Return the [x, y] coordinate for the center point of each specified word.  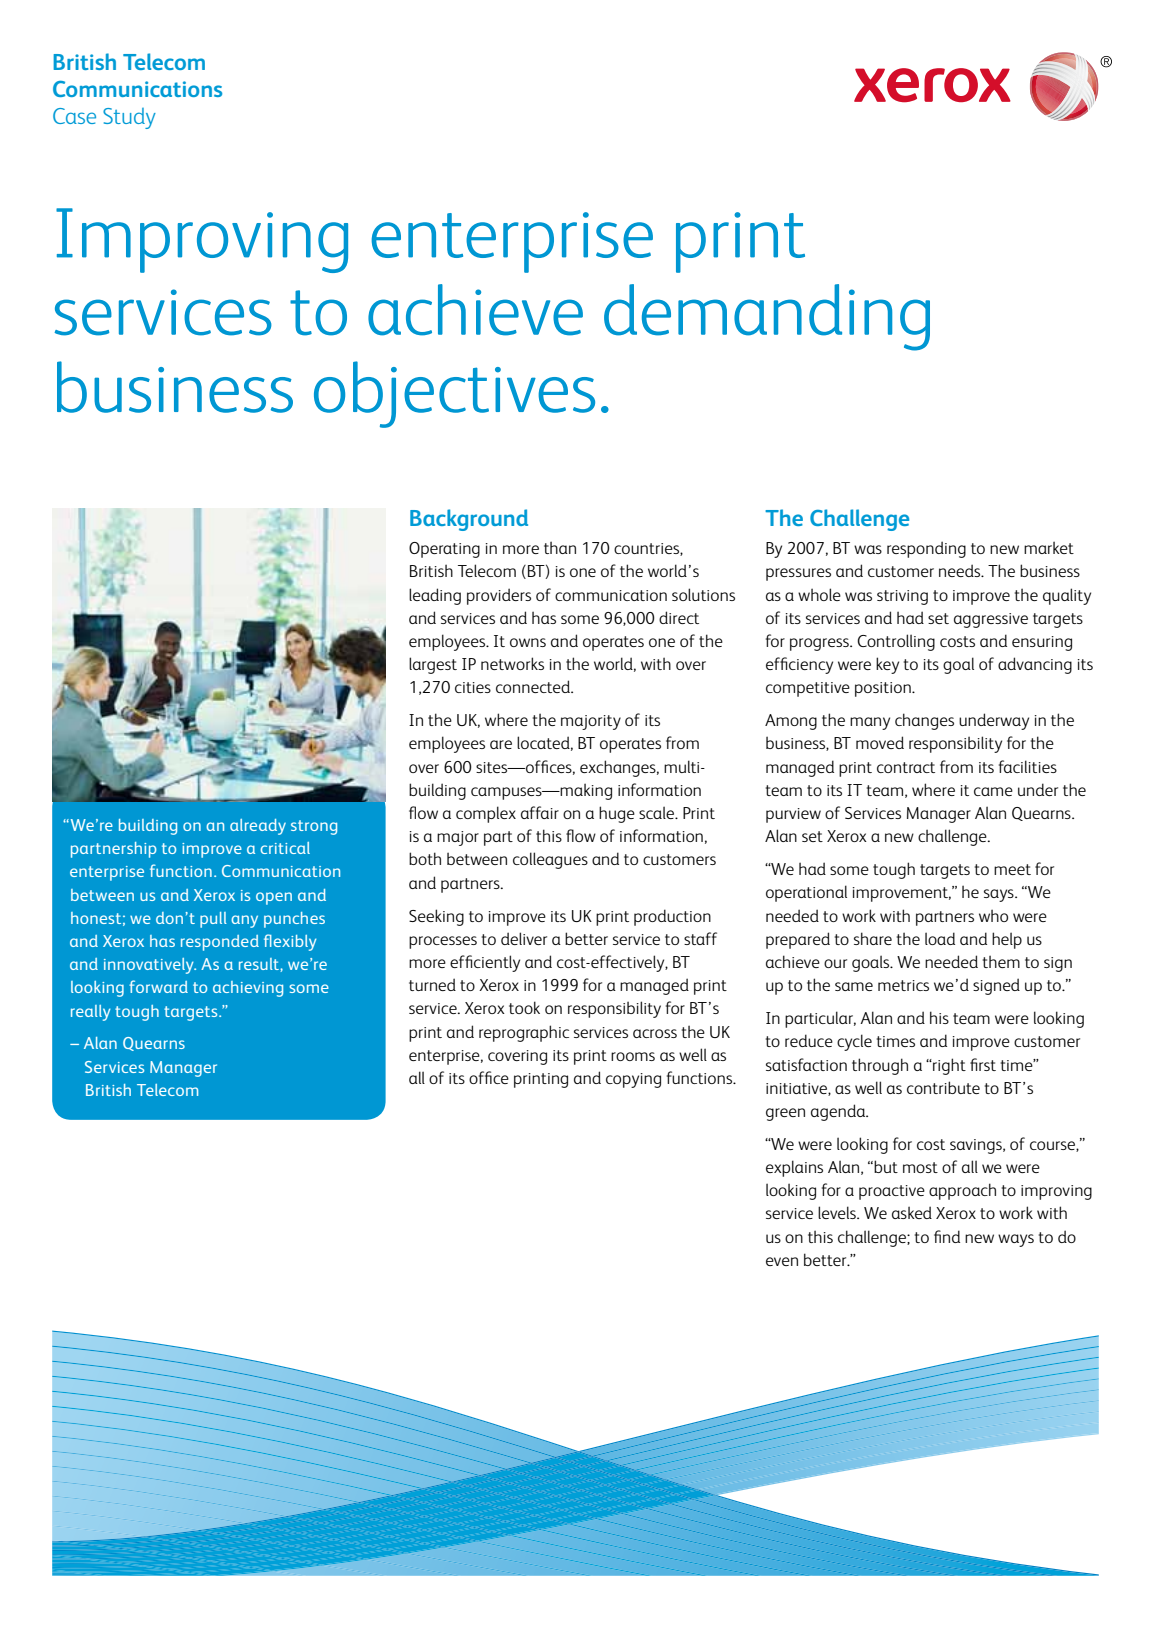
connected [534, 686]
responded [220, 943]
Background [469, 520]
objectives [454, 394]
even [782, 1261]
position [884, 689]
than [560, 547]
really [91, 1013]
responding [926, 549]
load [940, 938]
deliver [524, 938]
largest [433, 665]
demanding [767, 317]
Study [129, 118]
